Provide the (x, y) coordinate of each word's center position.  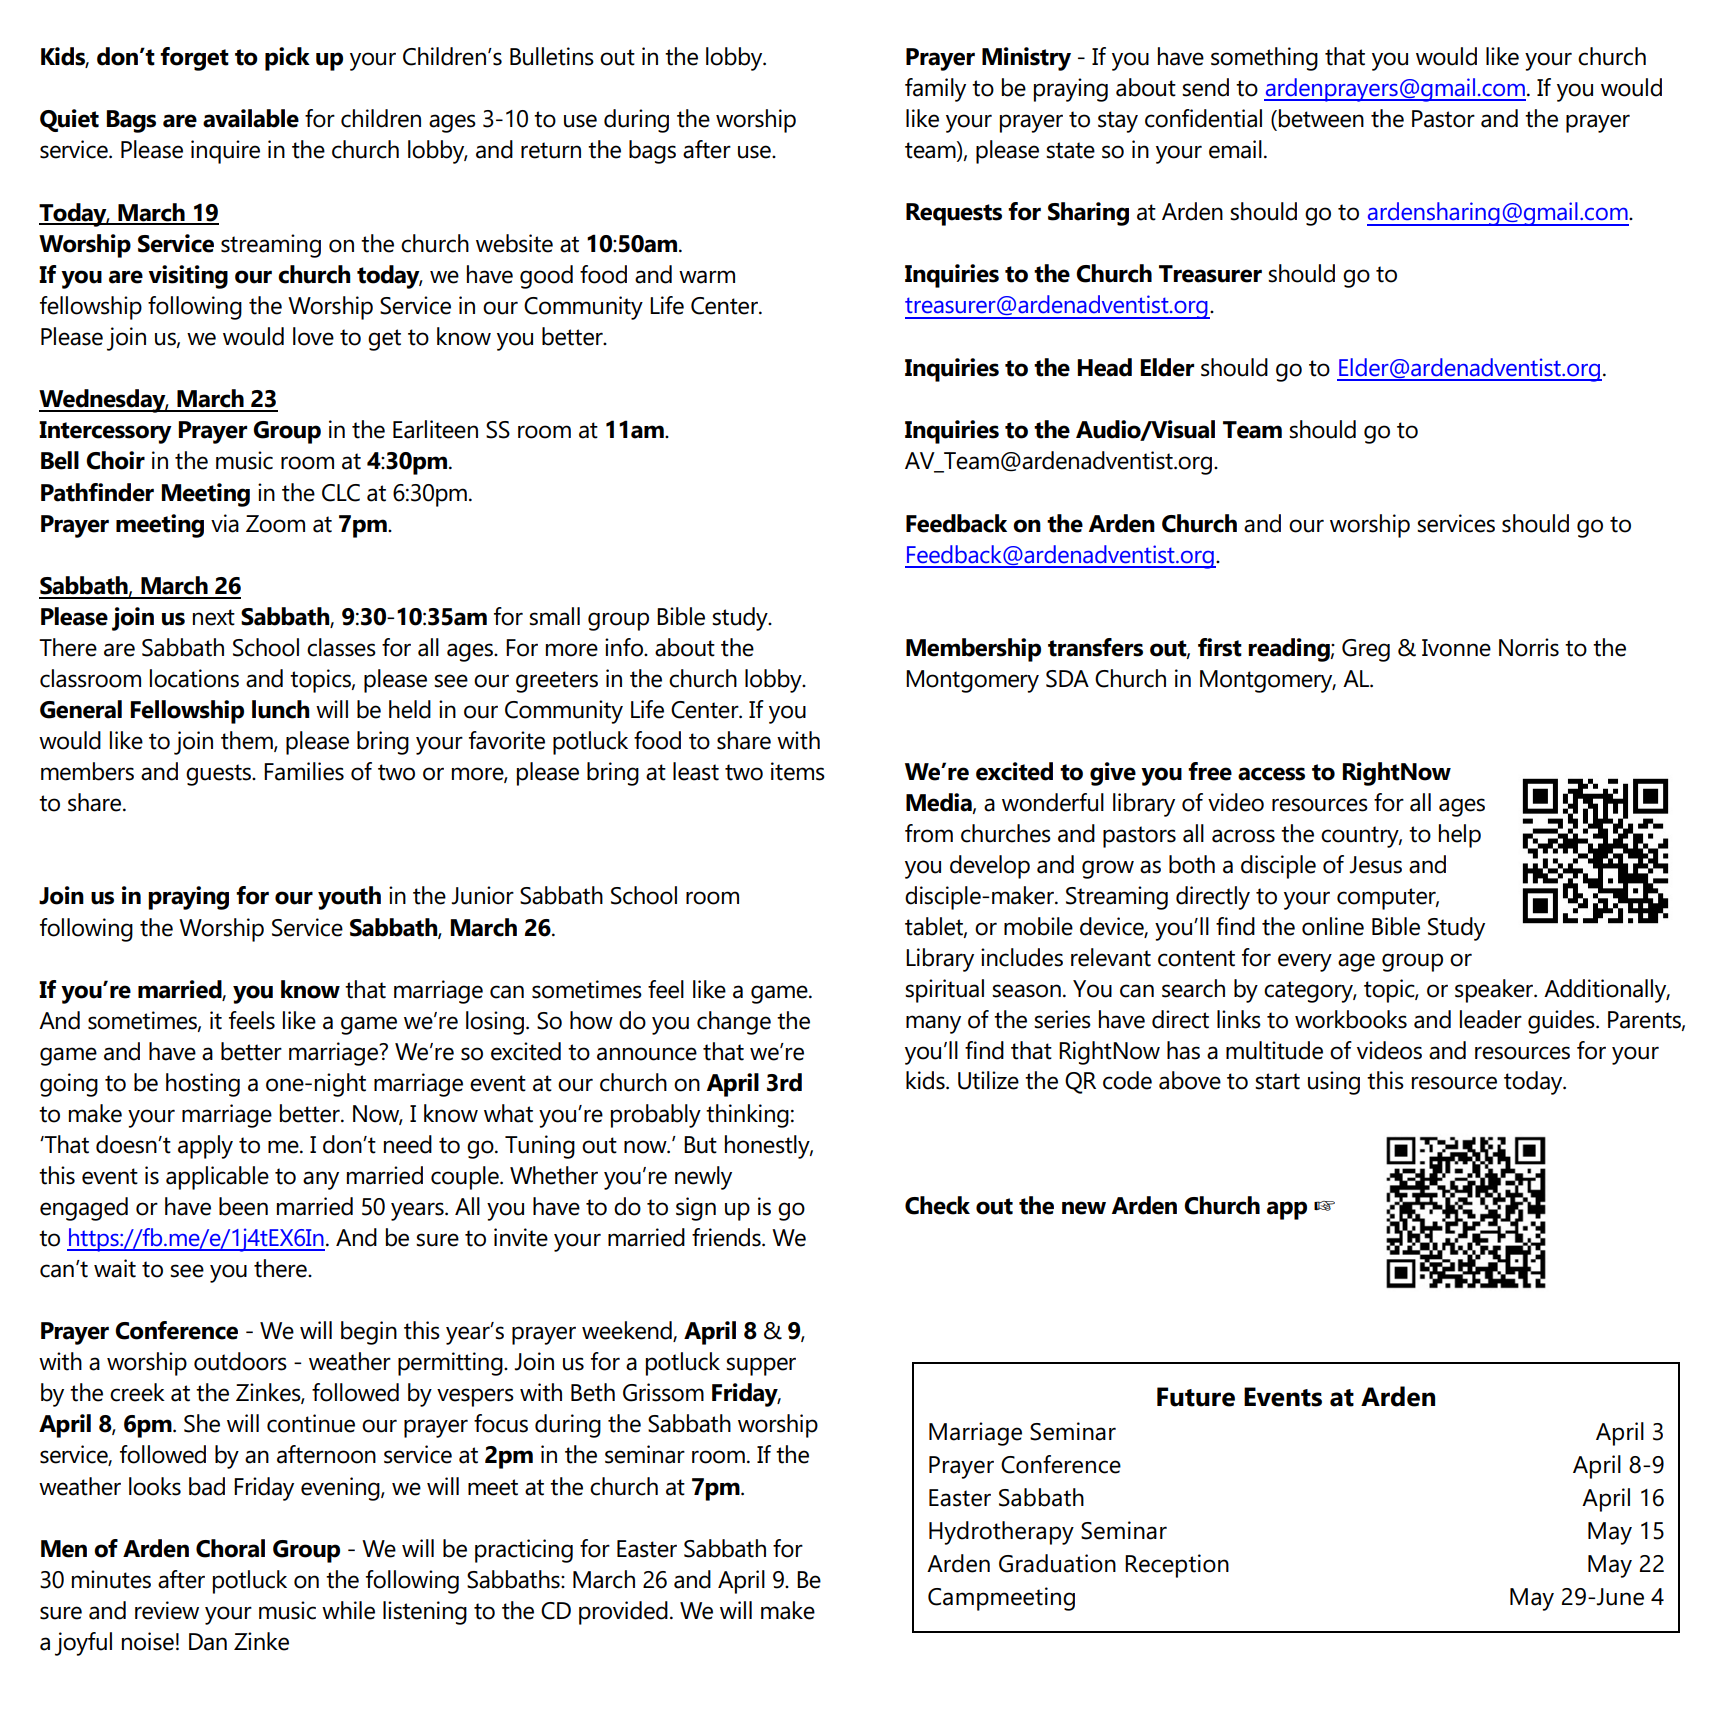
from (929, 833)
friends (727, 1237)
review (167, 1610)
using (1334, 1083)
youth (349, 898)
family (935, 90)
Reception (1177, 1566)
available (251, 118)
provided (623, 1613)
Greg (1366, 650)
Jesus (1375, 865)
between (1321, 118)
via (225, 523)
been (243, 1206)
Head (1104, 367)
